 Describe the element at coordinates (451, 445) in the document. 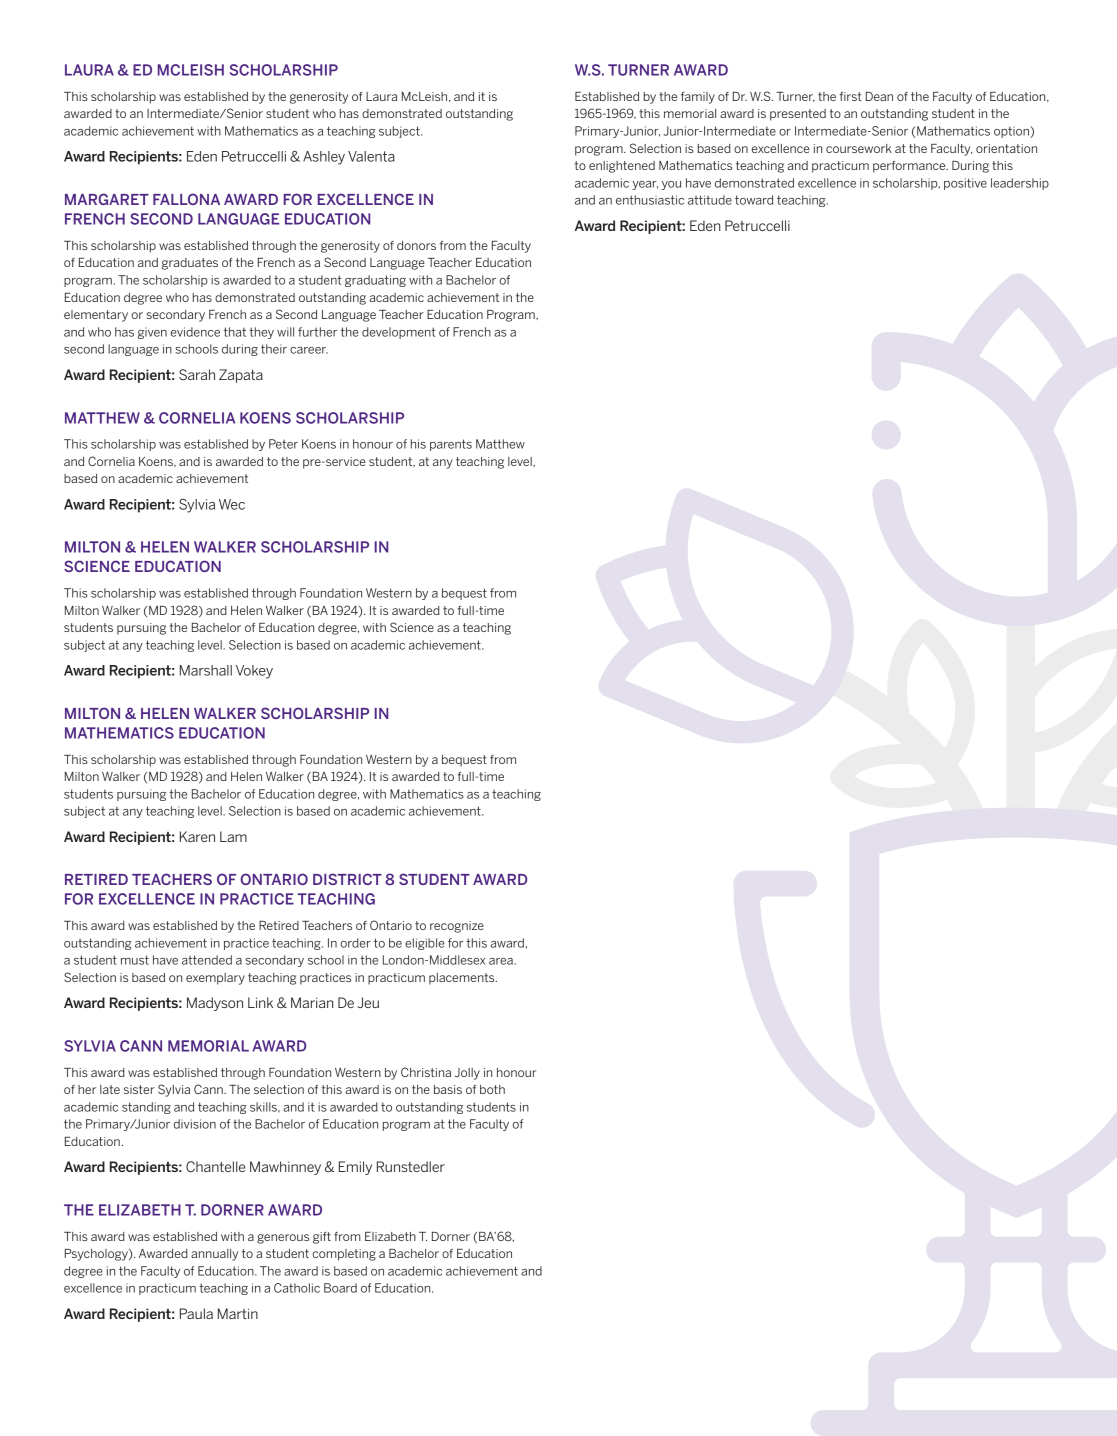

I see `parents` at that location.
